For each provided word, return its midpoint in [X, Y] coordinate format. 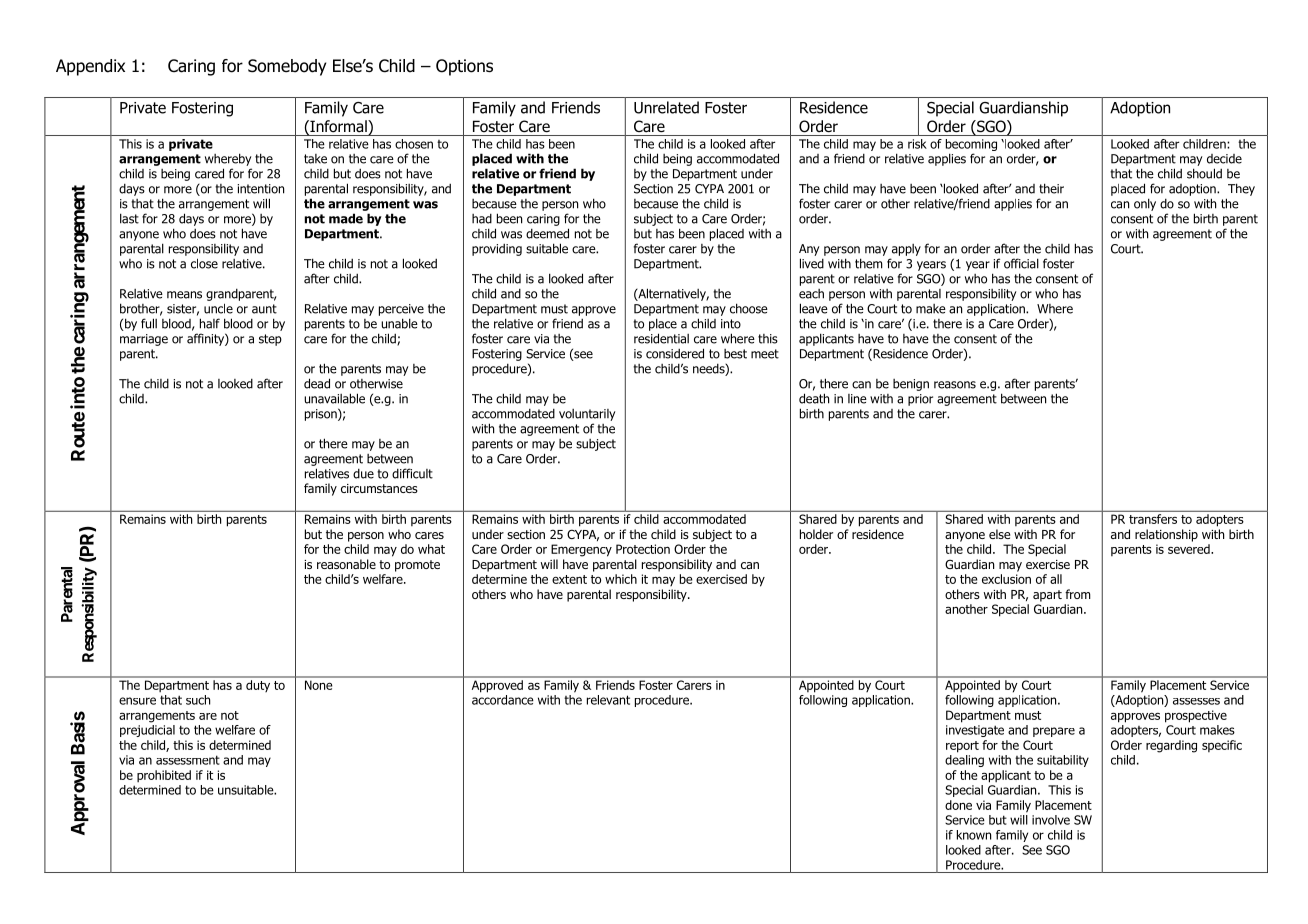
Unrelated [666, 107]
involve [1051, 820]
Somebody [287, 67]
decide [1224, 159]
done [958, 805]
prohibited [164, 776]
